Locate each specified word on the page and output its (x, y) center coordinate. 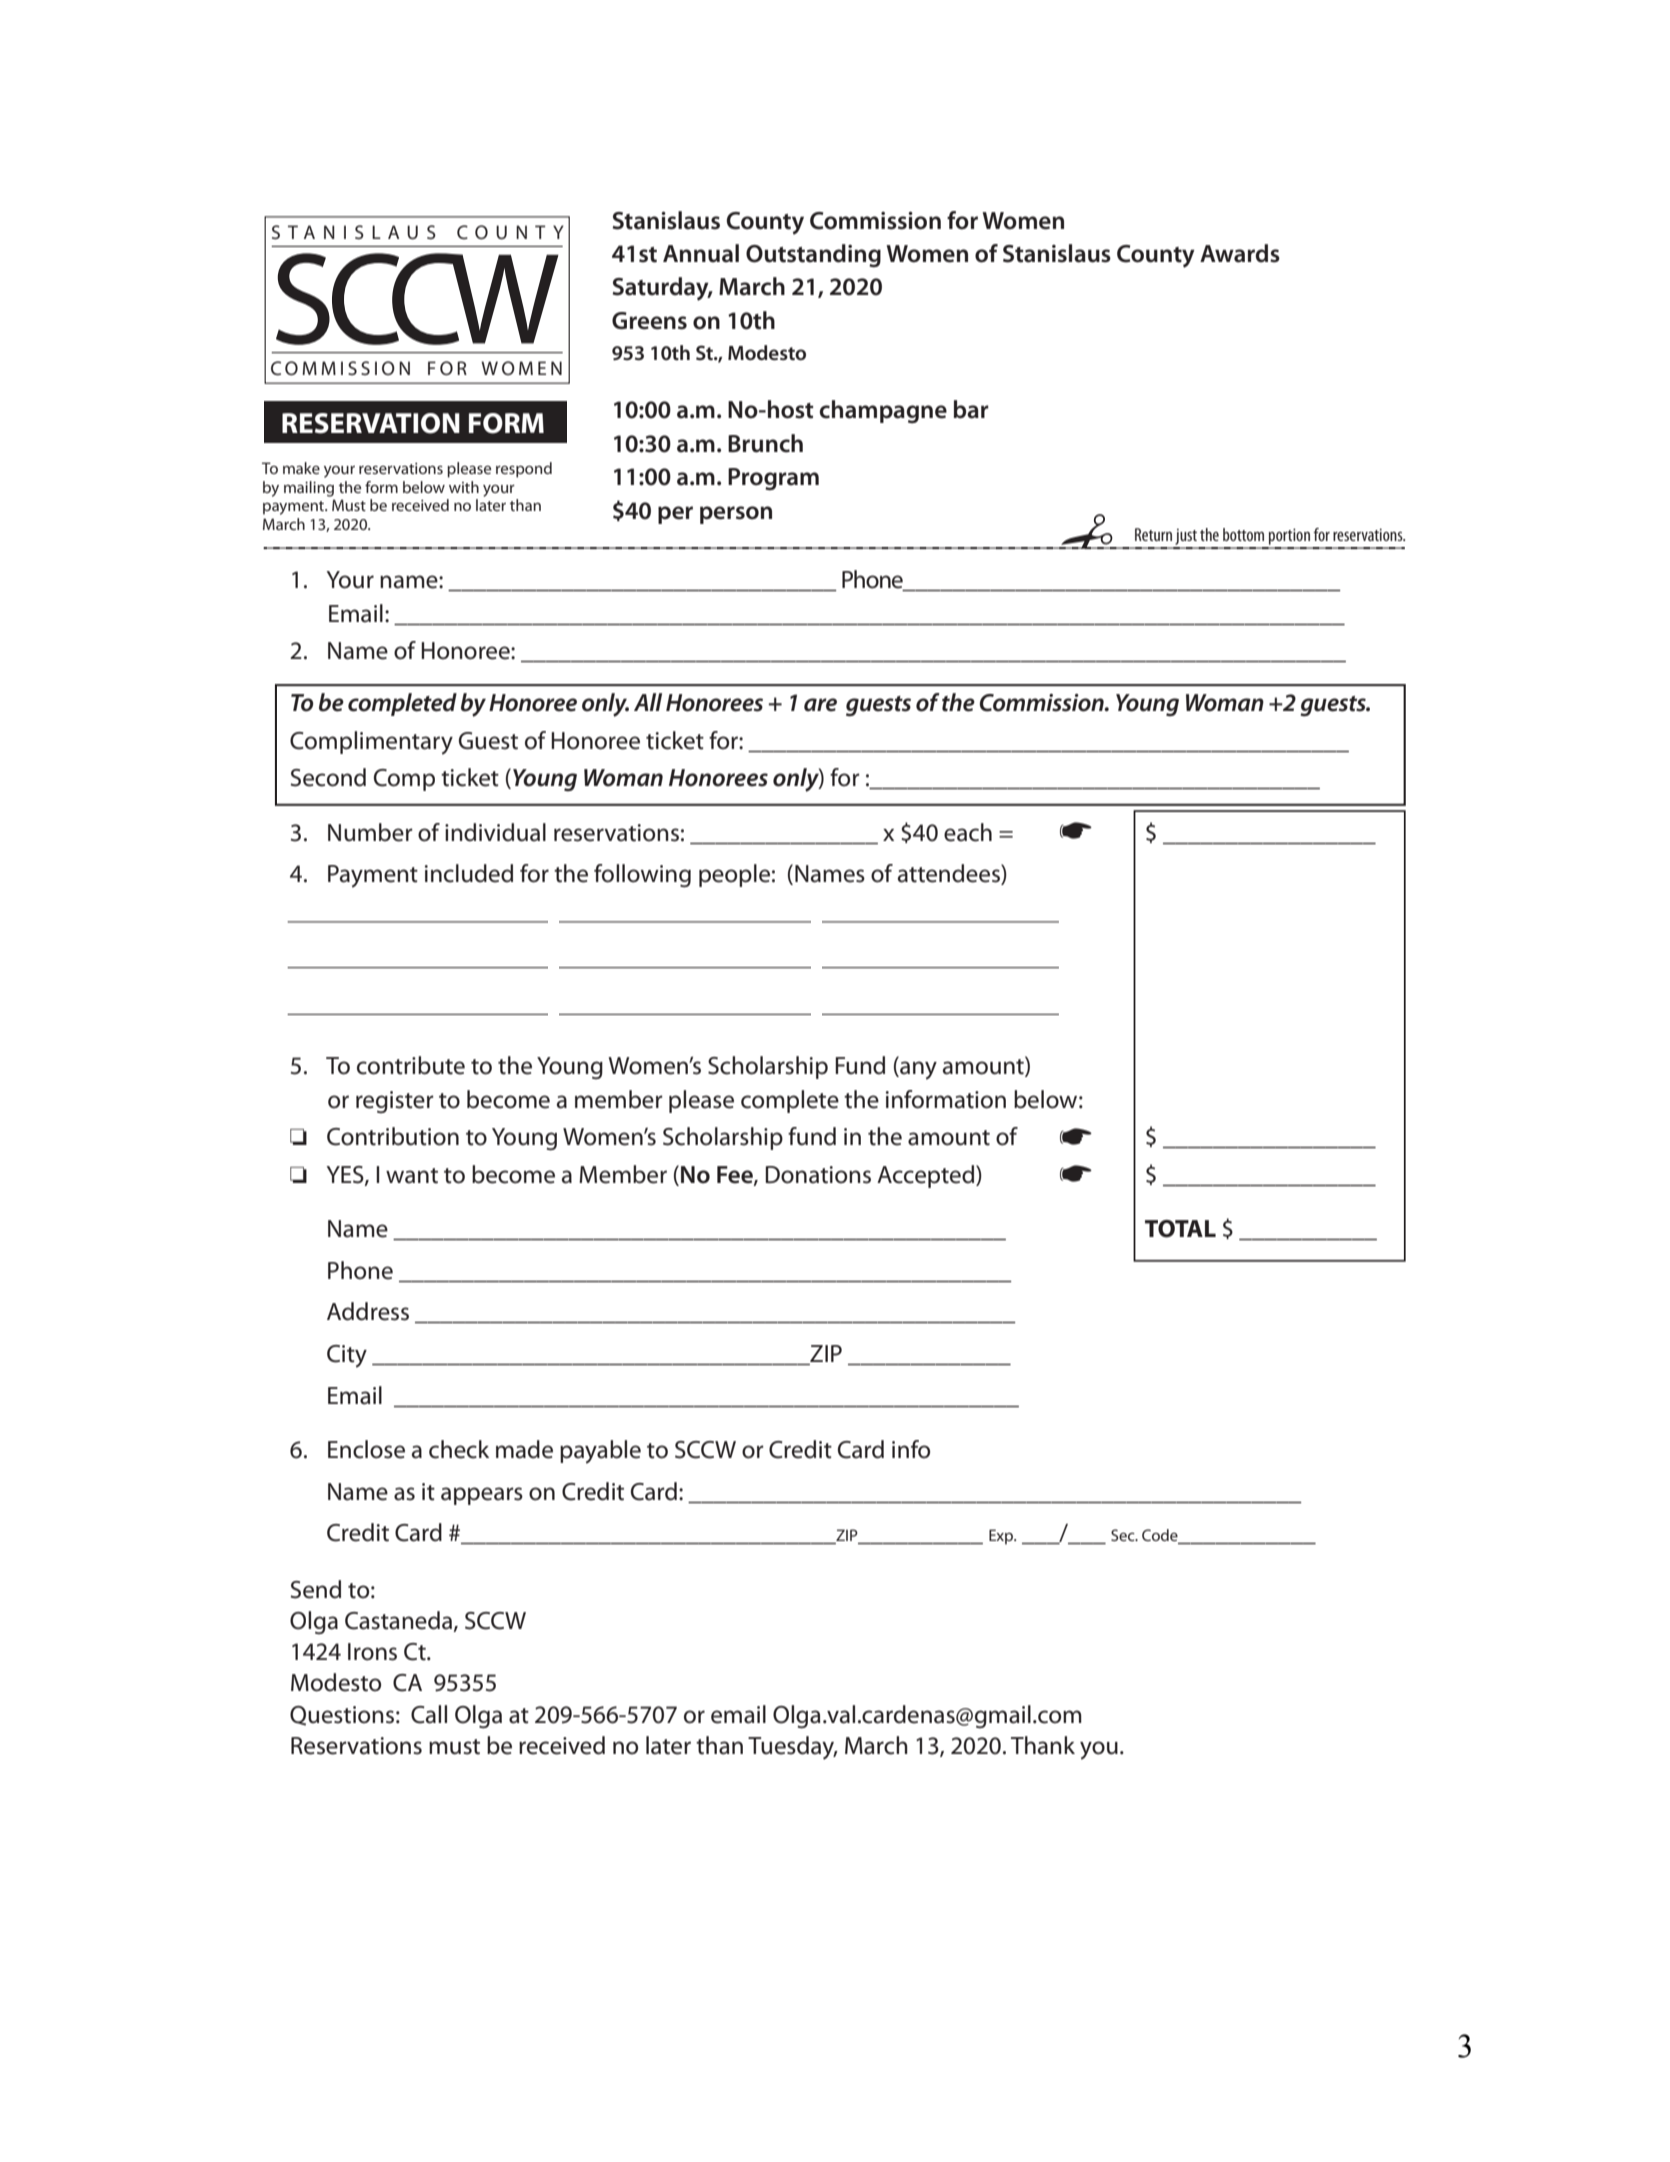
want (412, 1176)
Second (328, 777)
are (820, 705)
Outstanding (813, 255)
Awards (1240, 253)
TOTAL (1180, 1229)
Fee (736, 1175)
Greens (649, 321)
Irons (372, 1652)
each (968, 832)
